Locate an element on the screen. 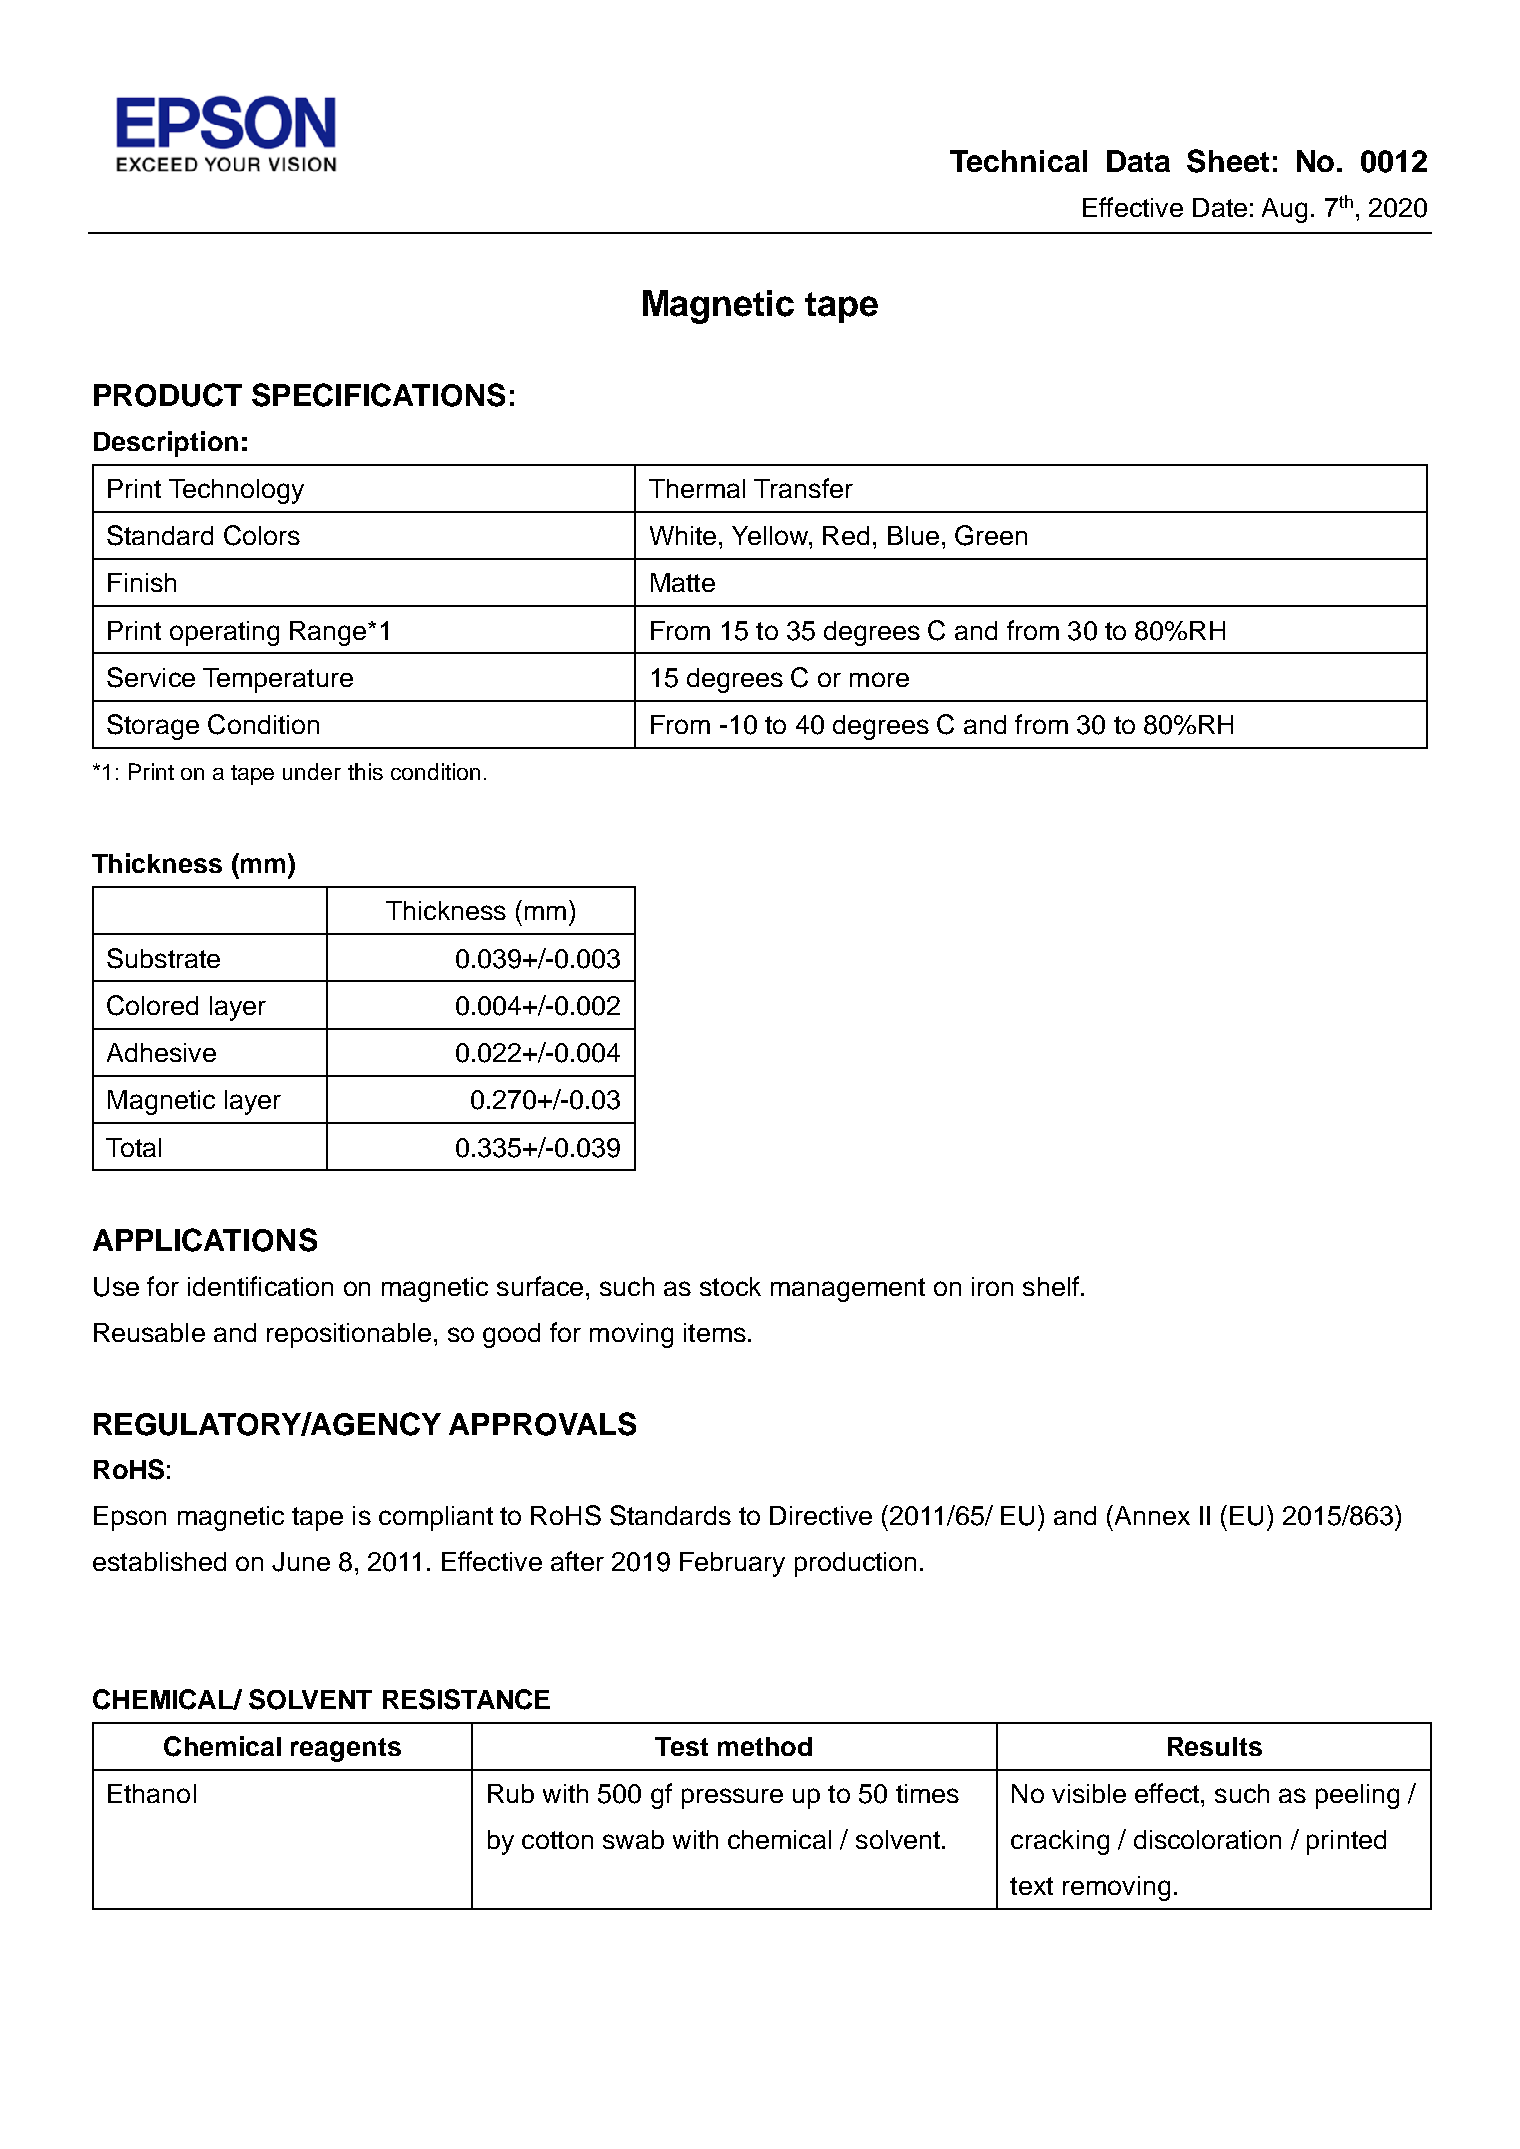 The height and width of the screenshot is (2149, 1520). Date is located at coordinates (1220, 207).
